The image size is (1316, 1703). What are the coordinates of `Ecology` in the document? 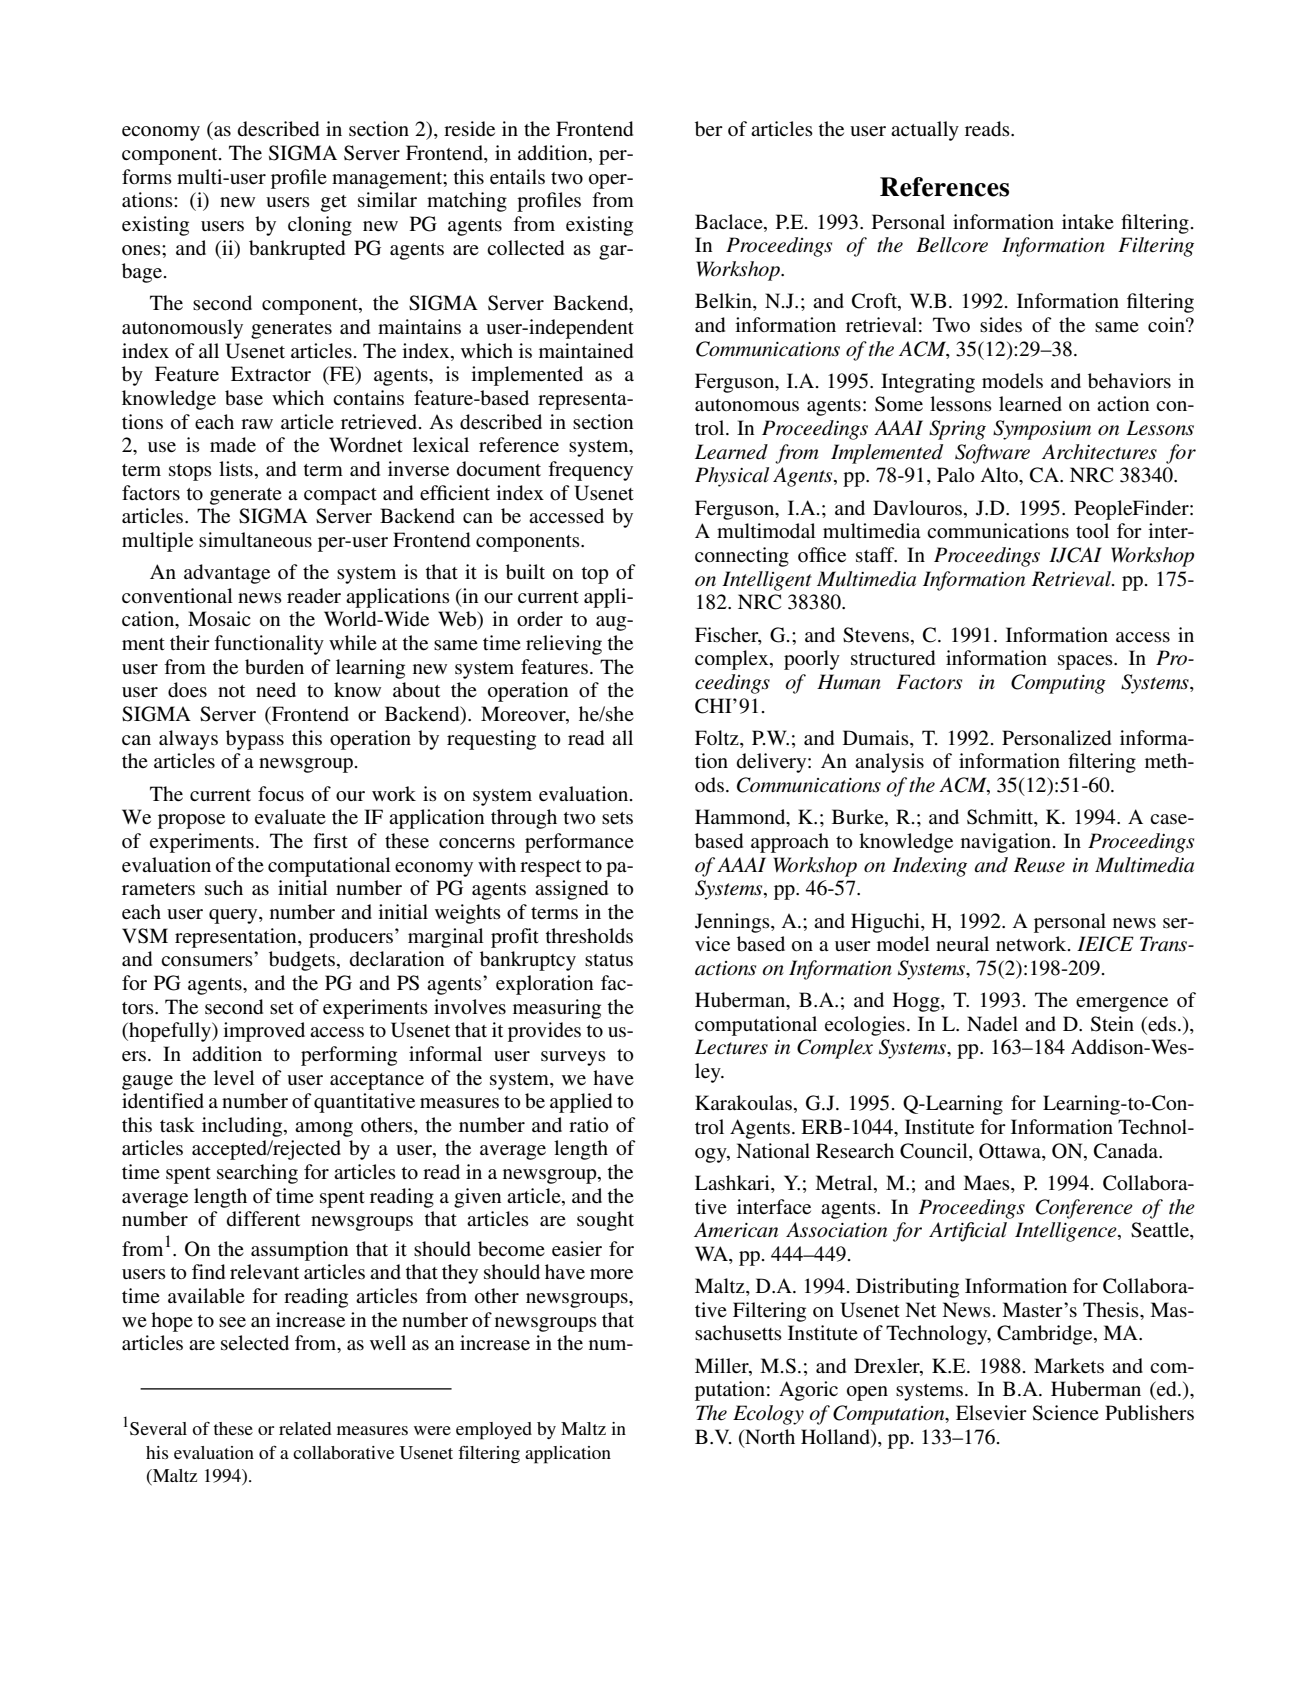 It's located at (768, 1415).
